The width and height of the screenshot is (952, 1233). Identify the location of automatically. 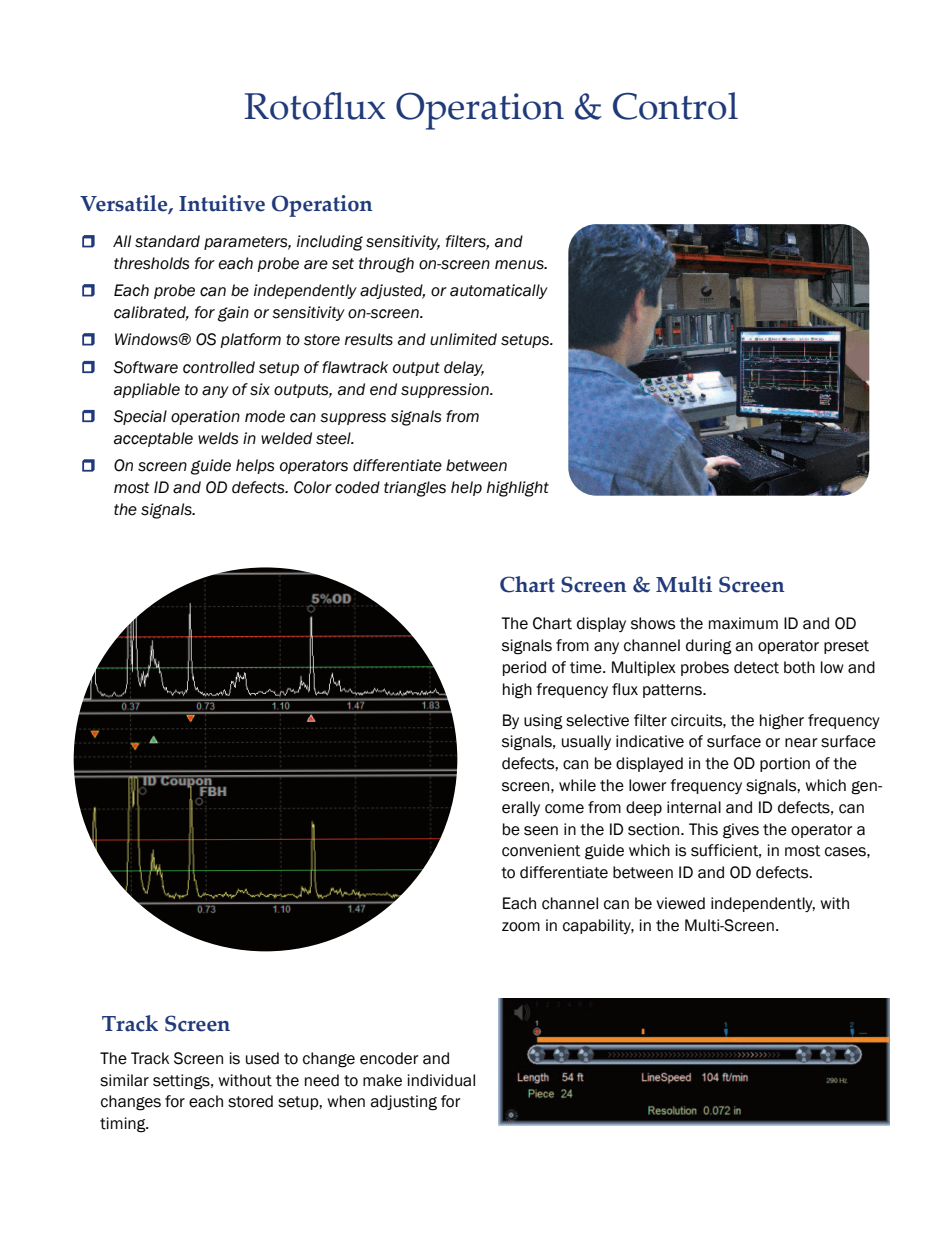
(499, 291).
